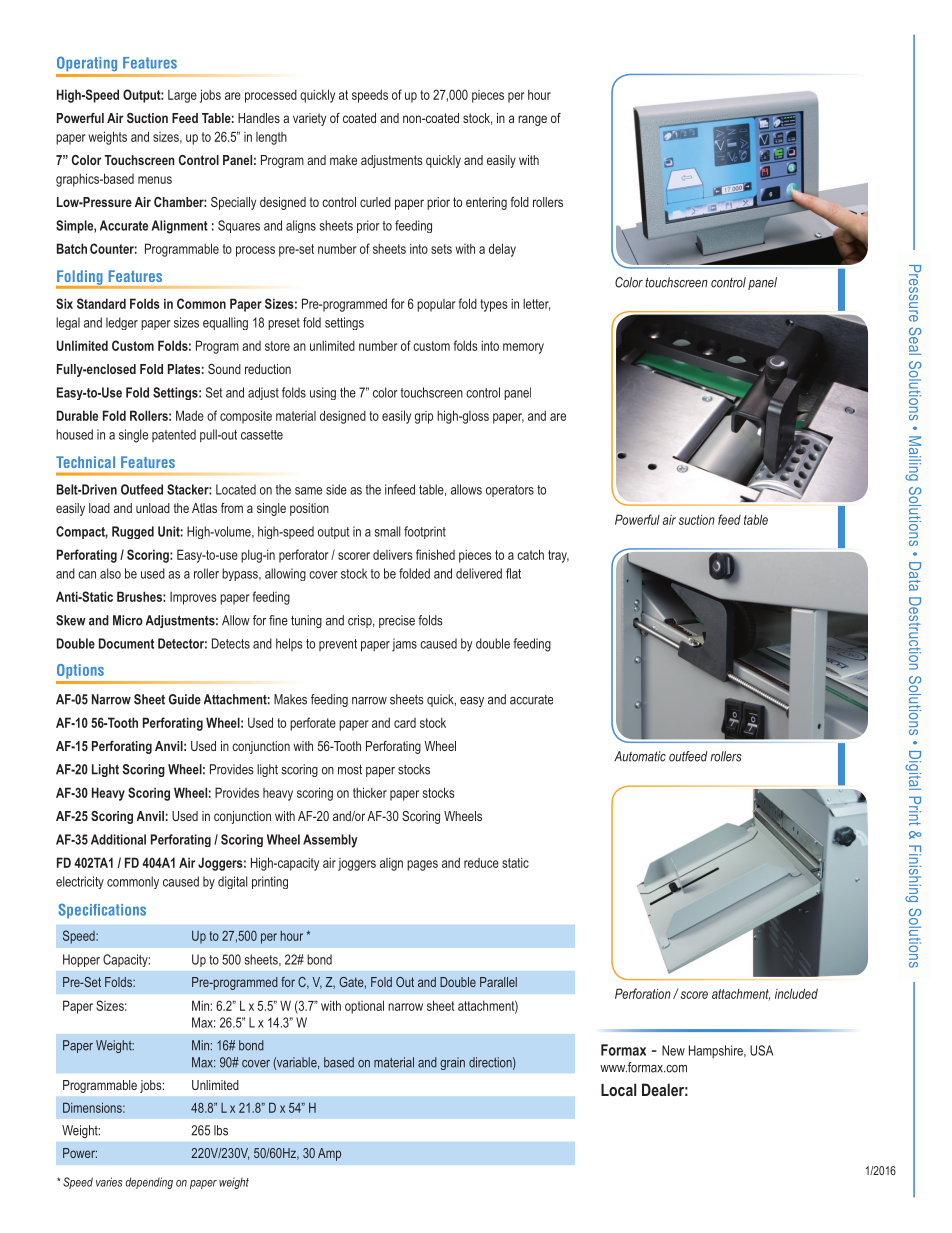 The image size is (952, 1233). Describe the element at coordinates (149, 1183) in the page. I see `depending` at that location.
